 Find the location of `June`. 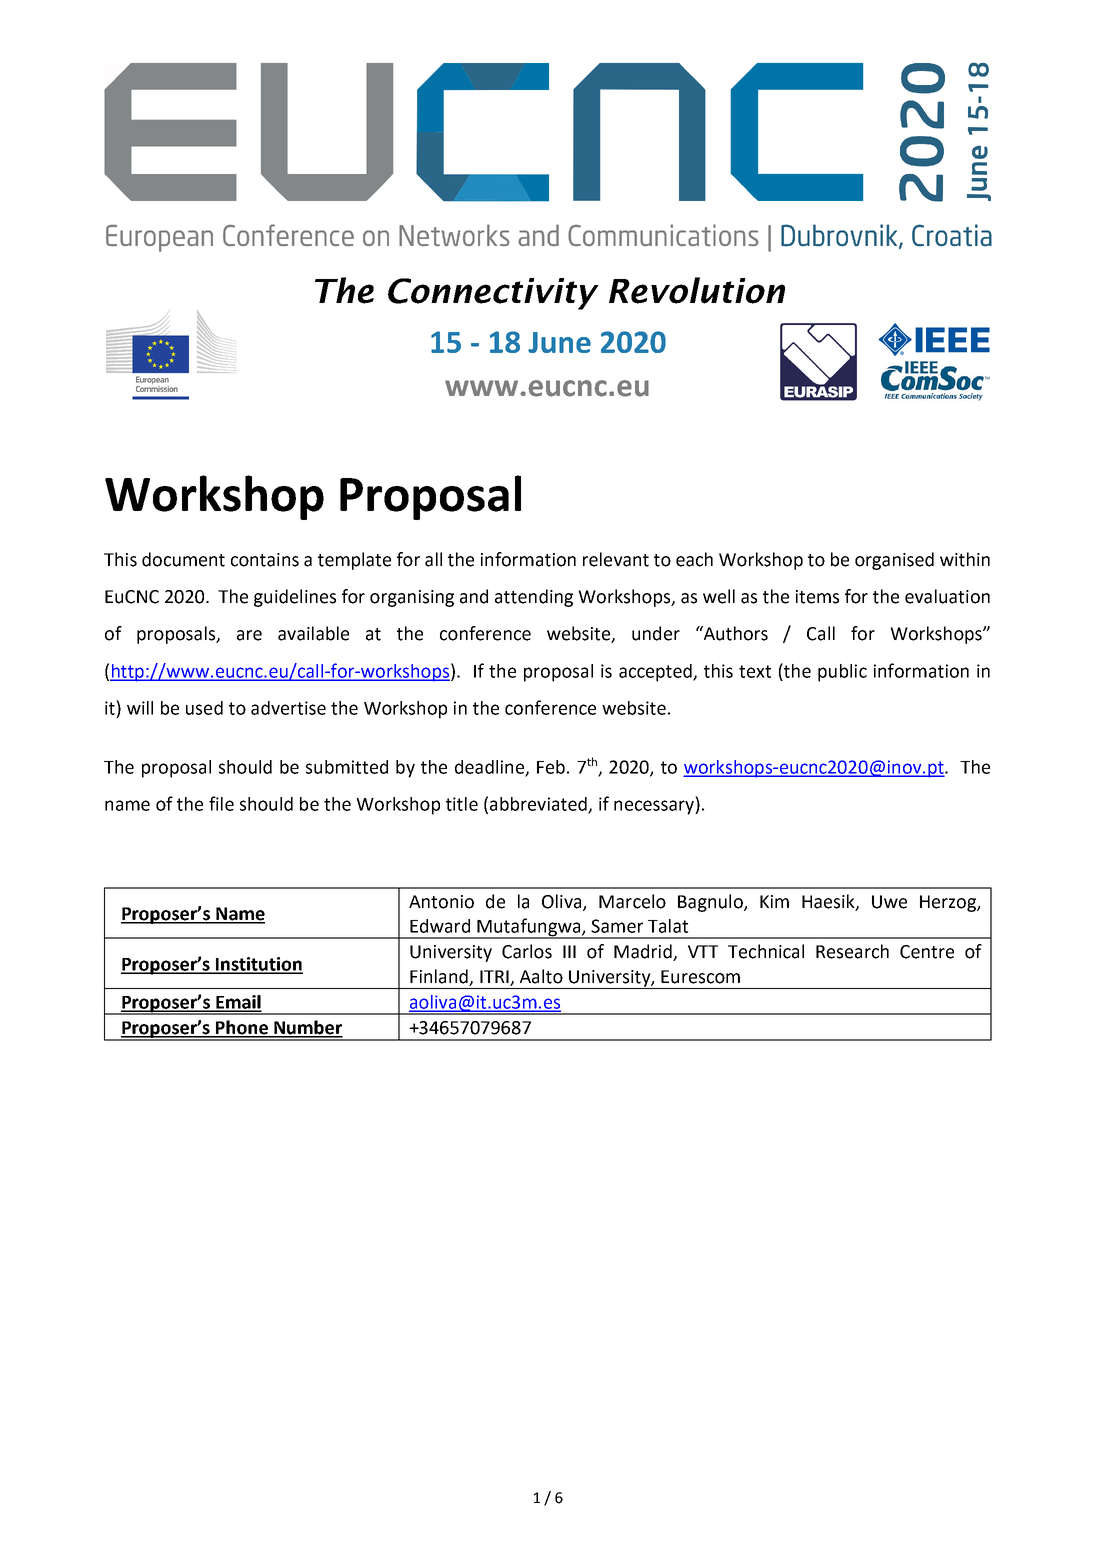

June is located at coordinates (559, 342).
